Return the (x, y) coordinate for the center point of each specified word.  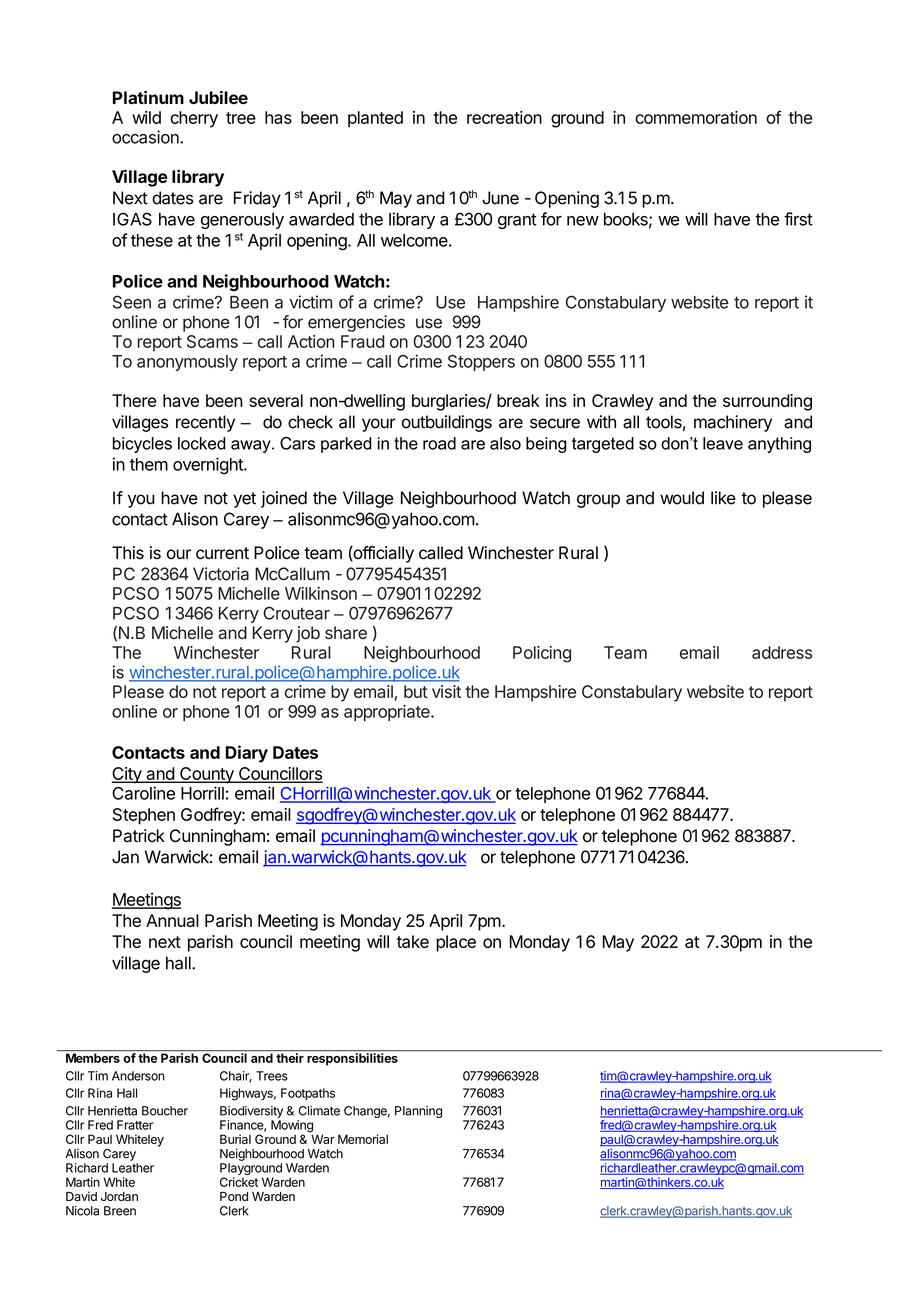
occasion (146, 137)
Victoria (221, 574)
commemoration (696, 117)
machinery (733, 423)
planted (375, 119)
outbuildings (447, 423)
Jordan (119, 1197)
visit (446, 691)
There (134, 400)
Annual (172, 920)
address (782, 652)
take (412, 941)
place (456, 943)
